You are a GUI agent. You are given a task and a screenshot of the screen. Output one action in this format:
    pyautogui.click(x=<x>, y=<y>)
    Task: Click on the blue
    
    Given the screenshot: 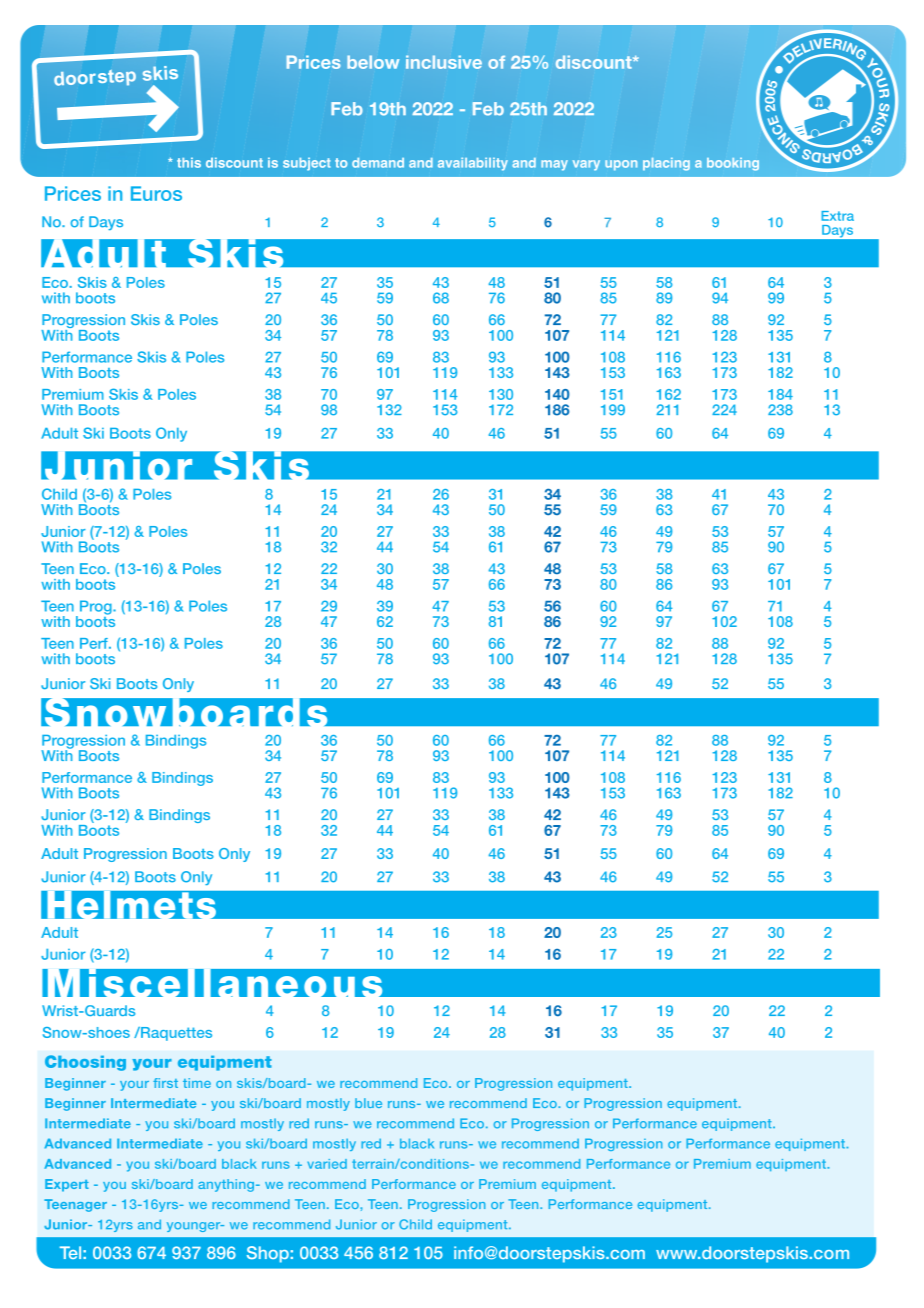 What is the action you would take?
    pyautogui.click(x=368, y=1103)
